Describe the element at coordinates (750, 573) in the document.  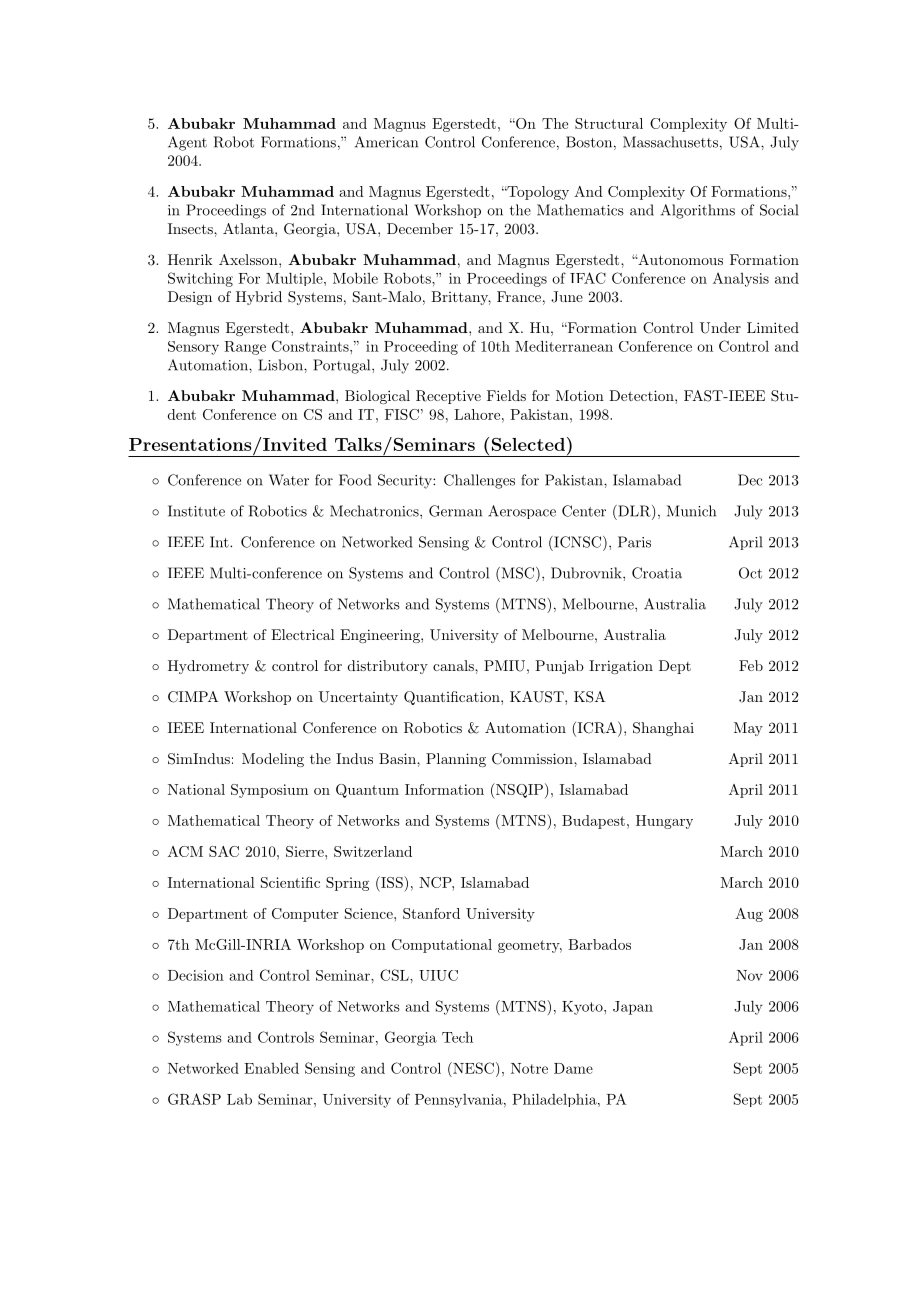
I see `Oct` at that location.
